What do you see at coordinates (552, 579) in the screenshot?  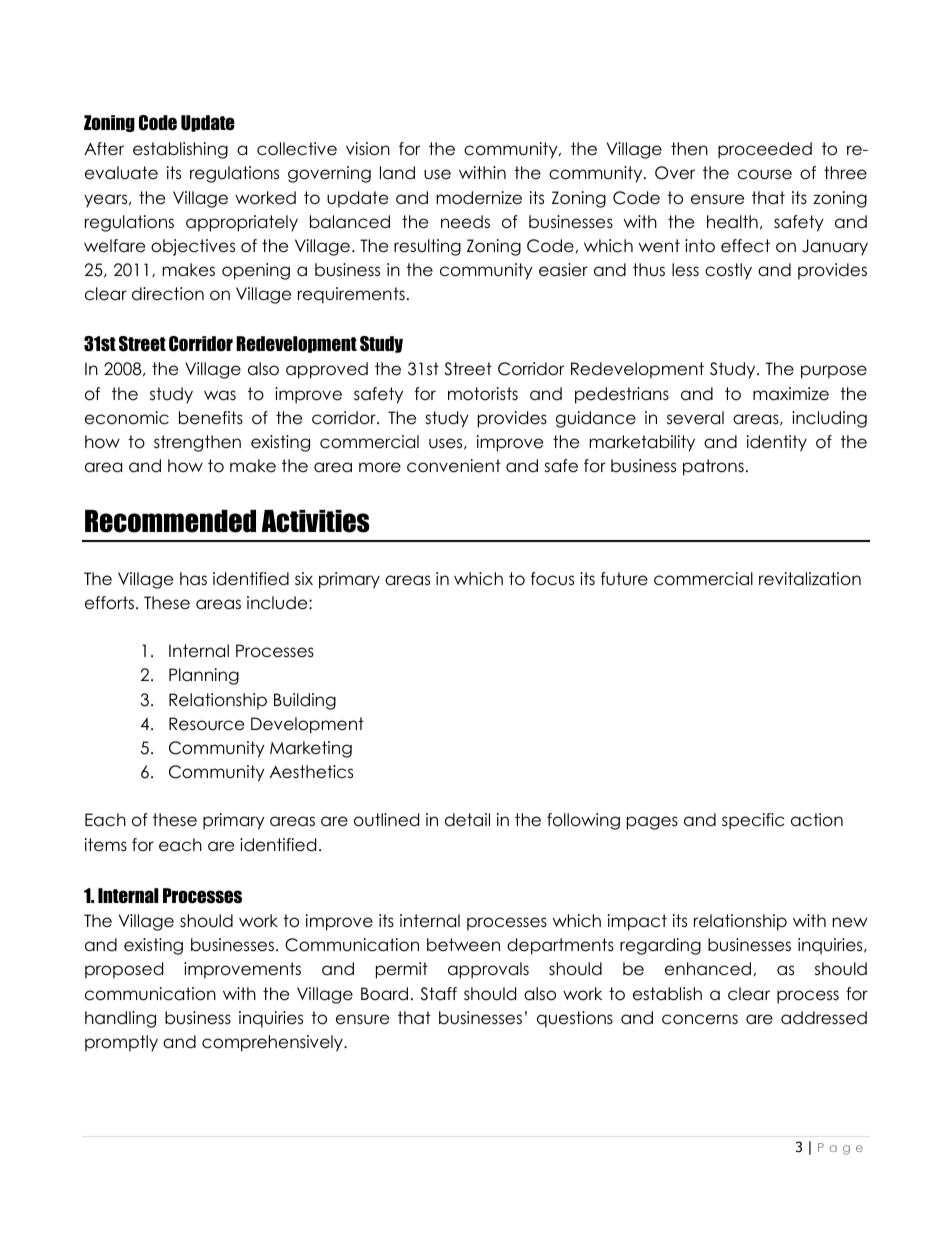 I see `focus` at bounding box center [552, 579].
